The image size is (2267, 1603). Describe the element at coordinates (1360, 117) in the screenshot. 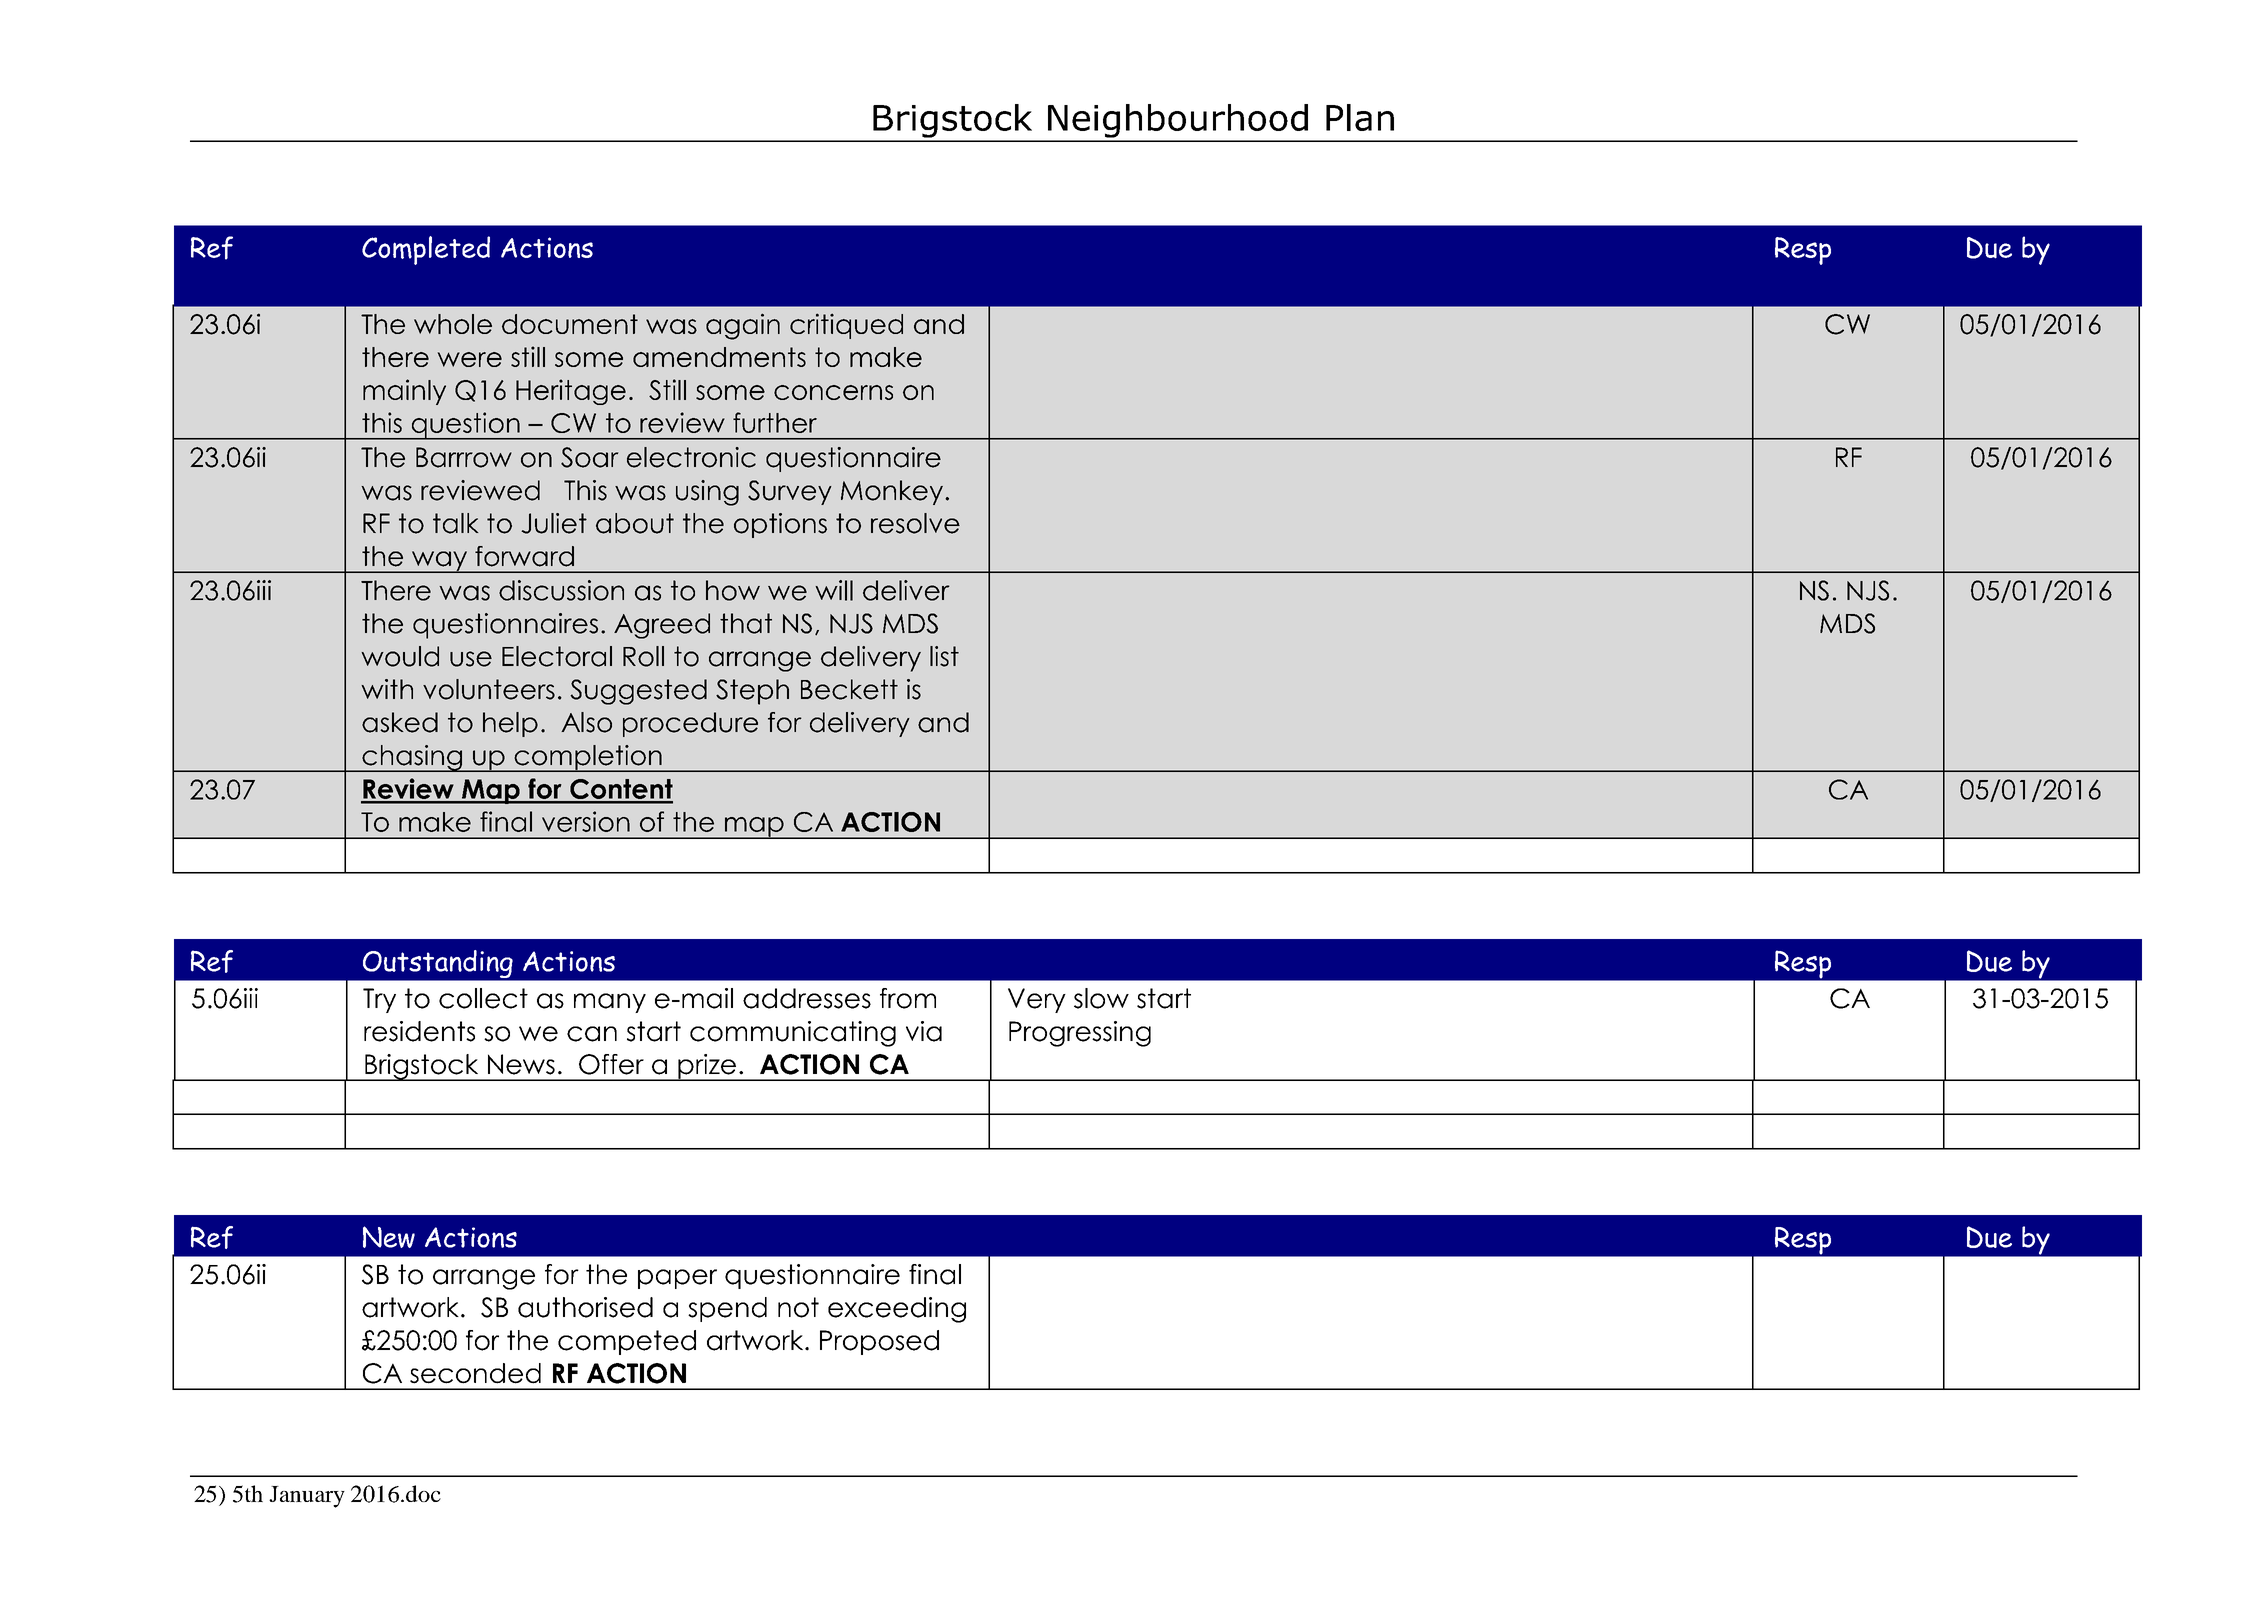

I see `Plan` at that location.
